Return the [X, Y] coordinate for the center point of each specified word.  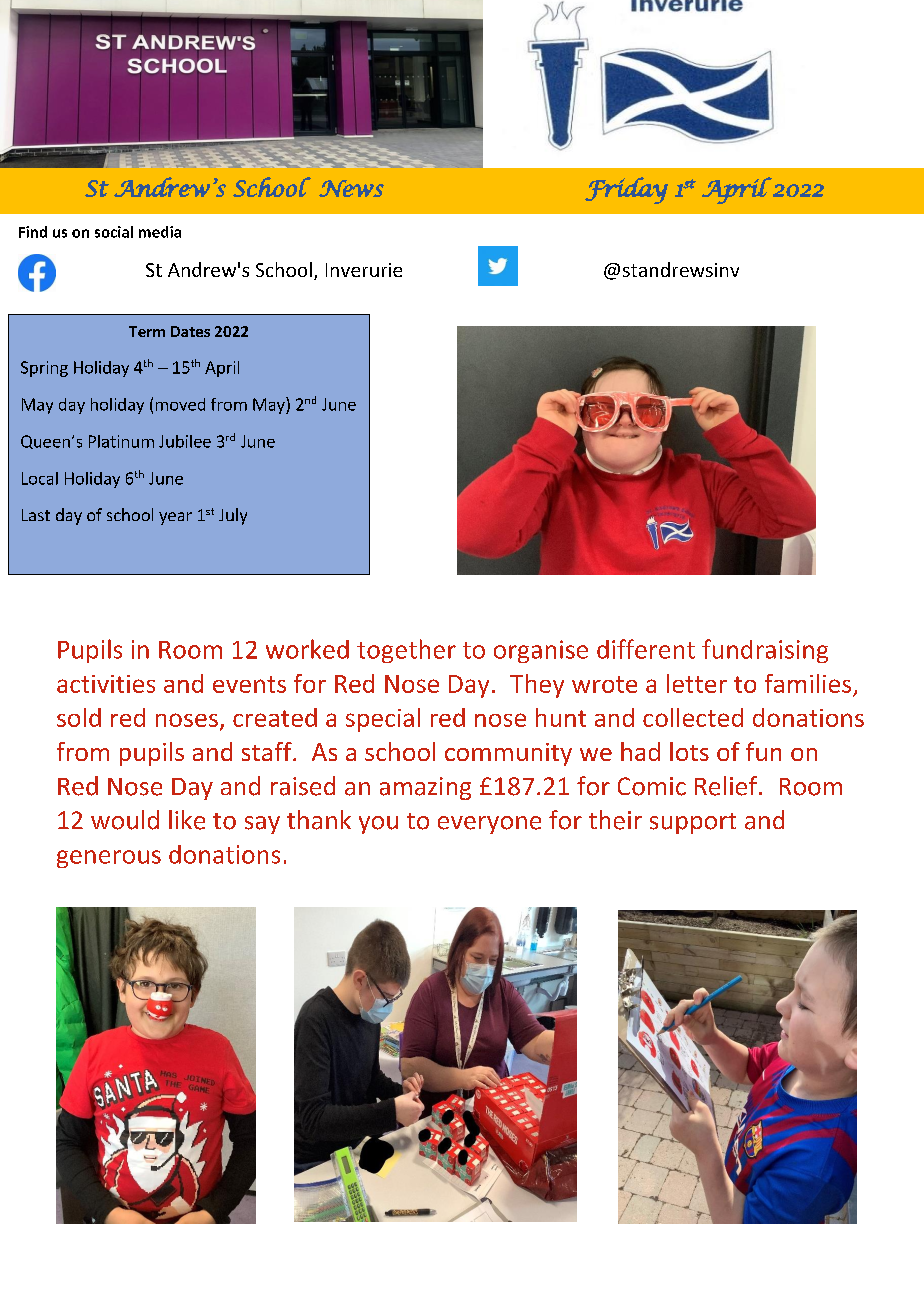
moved [180, 404]
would [125, 820]
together [406, 651]
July [233, 516]
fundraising [765, 651]
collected [693, 717]
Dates [190, 331]
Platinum [121, 441]
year [175, 518]
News [351, 188]
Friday [626, 190]
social [114, 232]
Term [147, 331]
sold [79, 717]
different [646, 649]
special [383, 720]
